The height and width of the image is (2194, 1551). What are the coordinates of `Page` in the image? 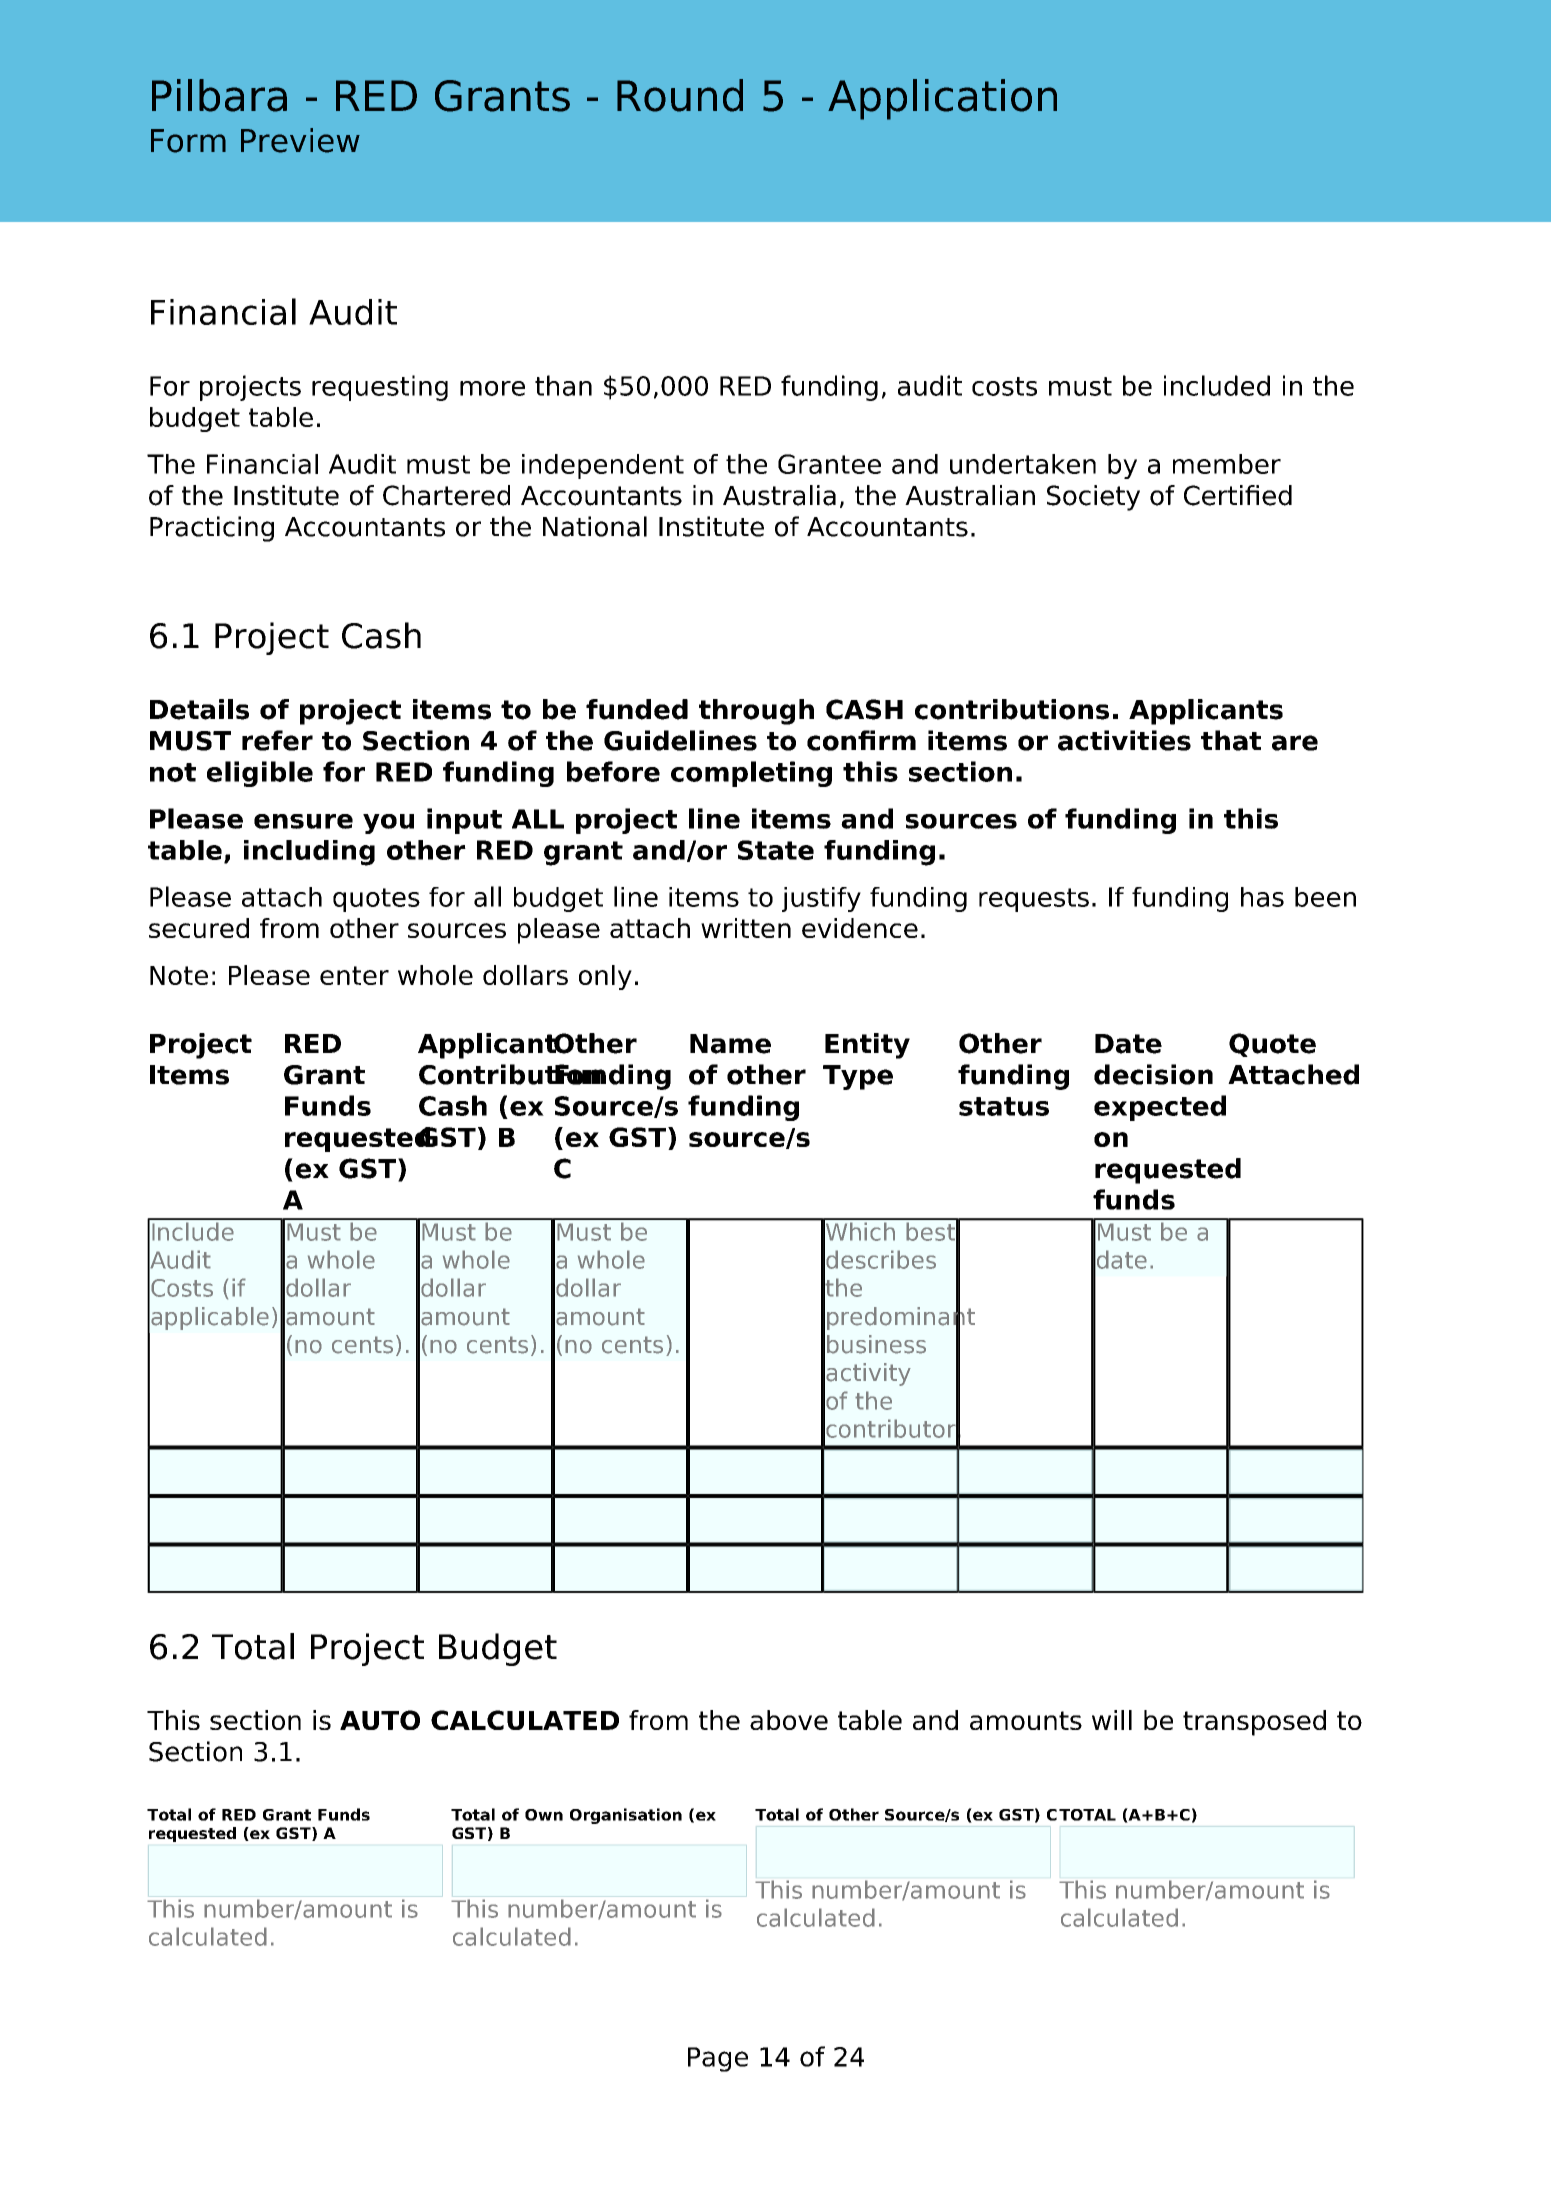 It's located at (718, 2059).
